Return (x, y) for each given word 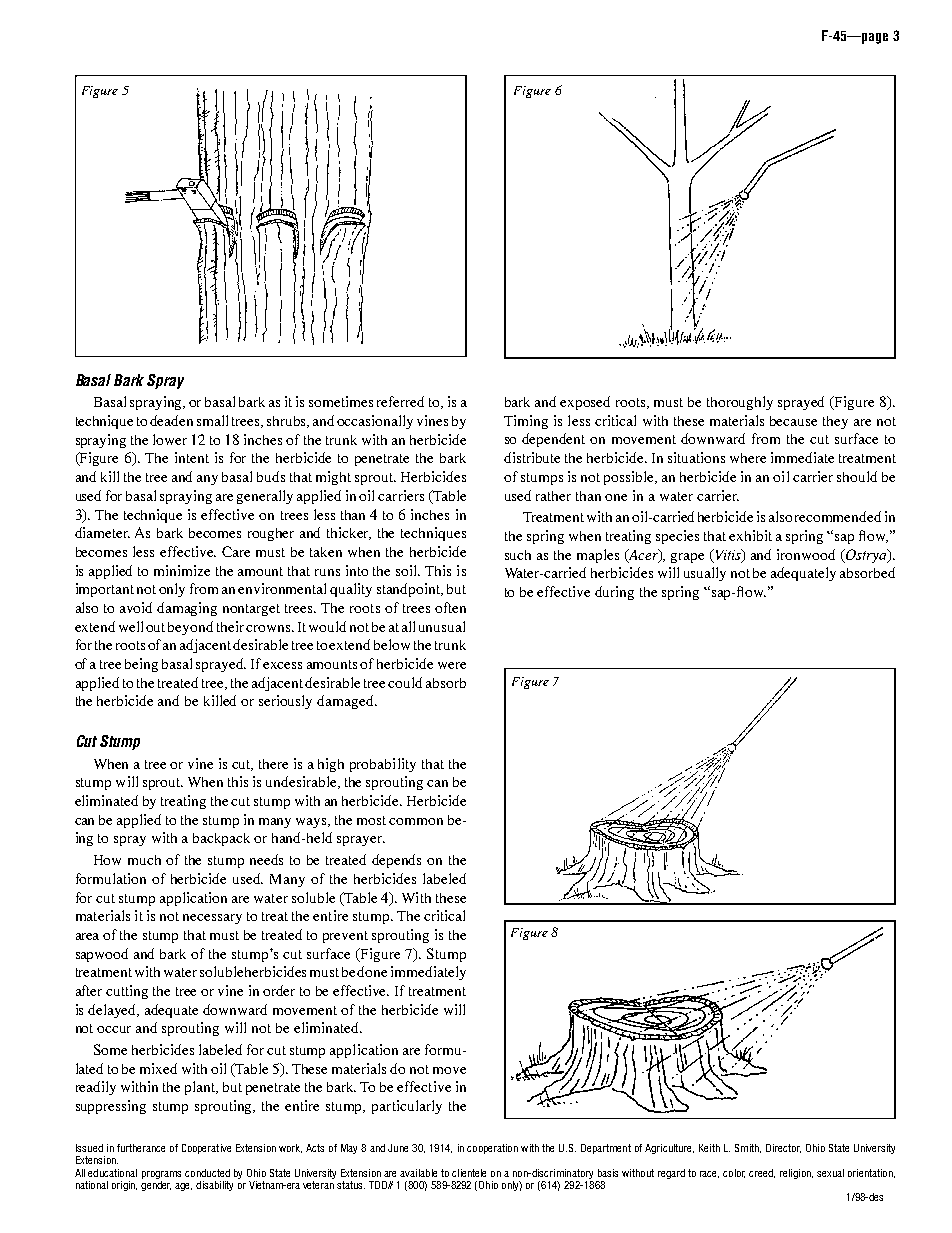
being (141, 665)
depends (396, 861)
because (793, 421)
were (452, 665)
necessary (212, 919)
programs (161, 1175)
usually (705, 574)
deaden (171, 420)
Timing (526, 422)
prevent (345, 937)
